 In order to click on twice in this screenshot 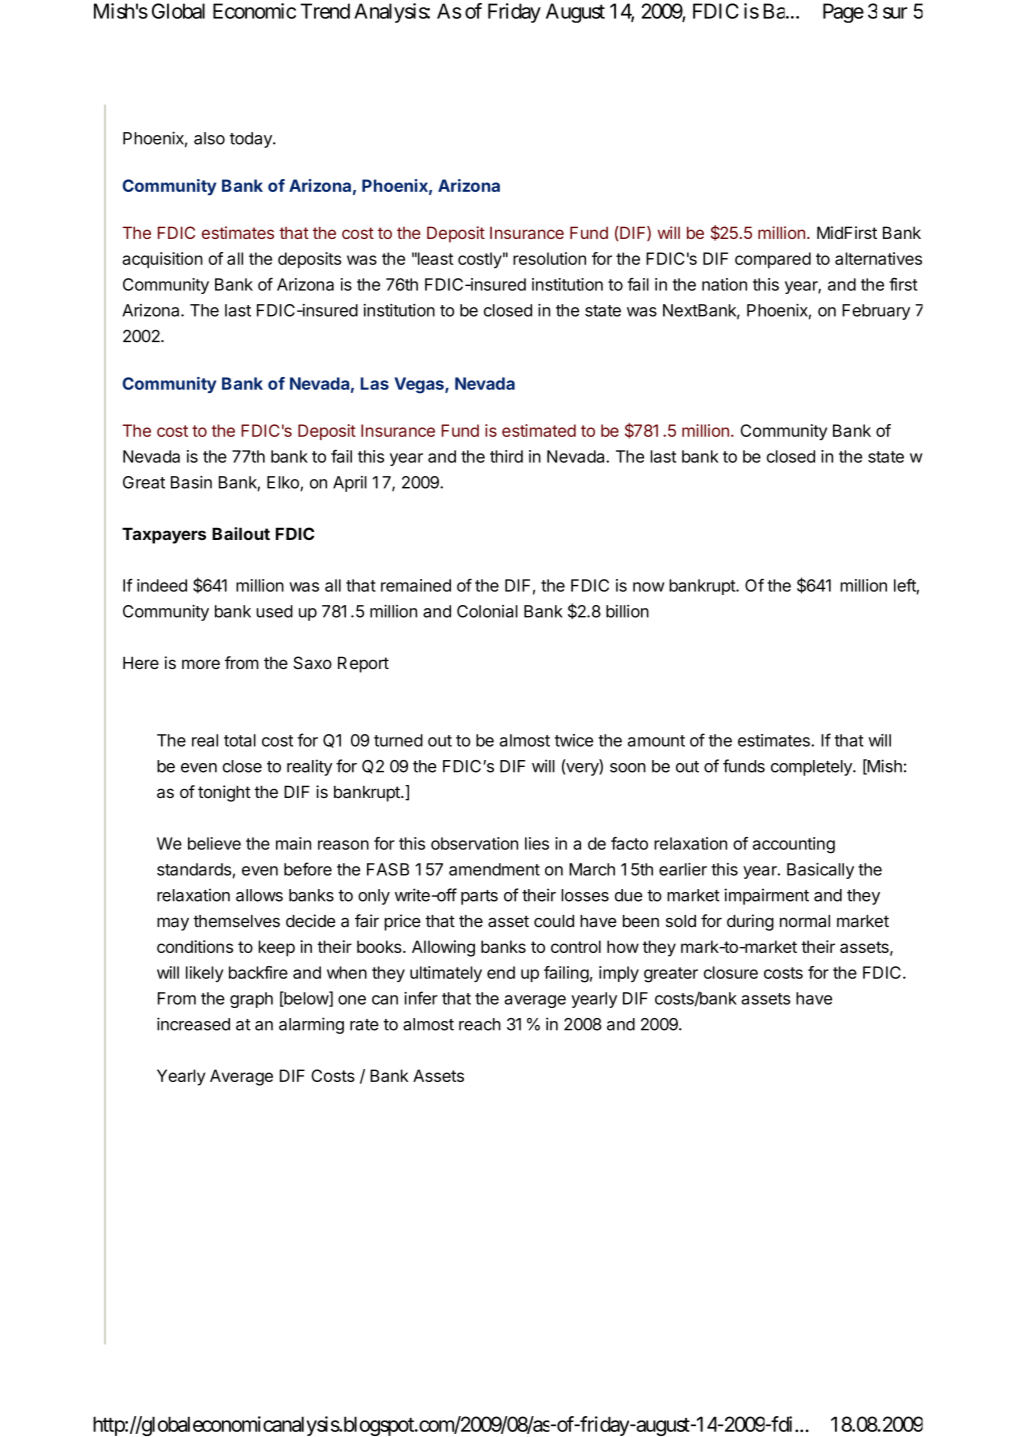, I will do `click(574, 740)`.
